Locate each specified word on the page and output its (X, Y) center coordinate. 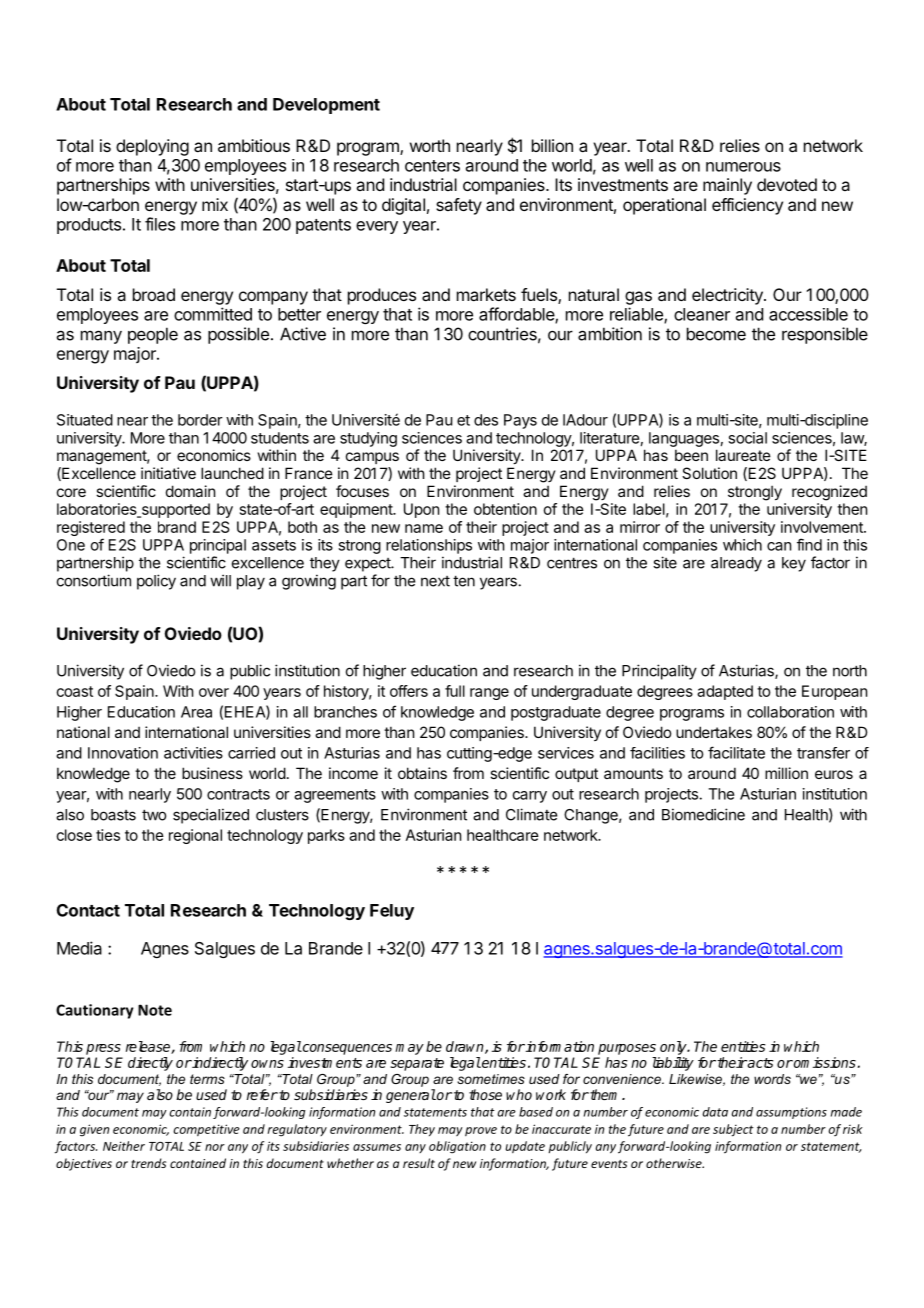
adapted (725, 692)
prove (481, 1131)
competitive (206, 1130)
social (747, 438)
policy (156, 582)
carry (530, 797)
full (455, 691)
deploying (152, 147)
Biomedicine (703, 814)
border (200, 420)
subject (733, 1130)
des (486, 420)
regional (195, 836)
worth (430, 145)
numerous (743, 167)
